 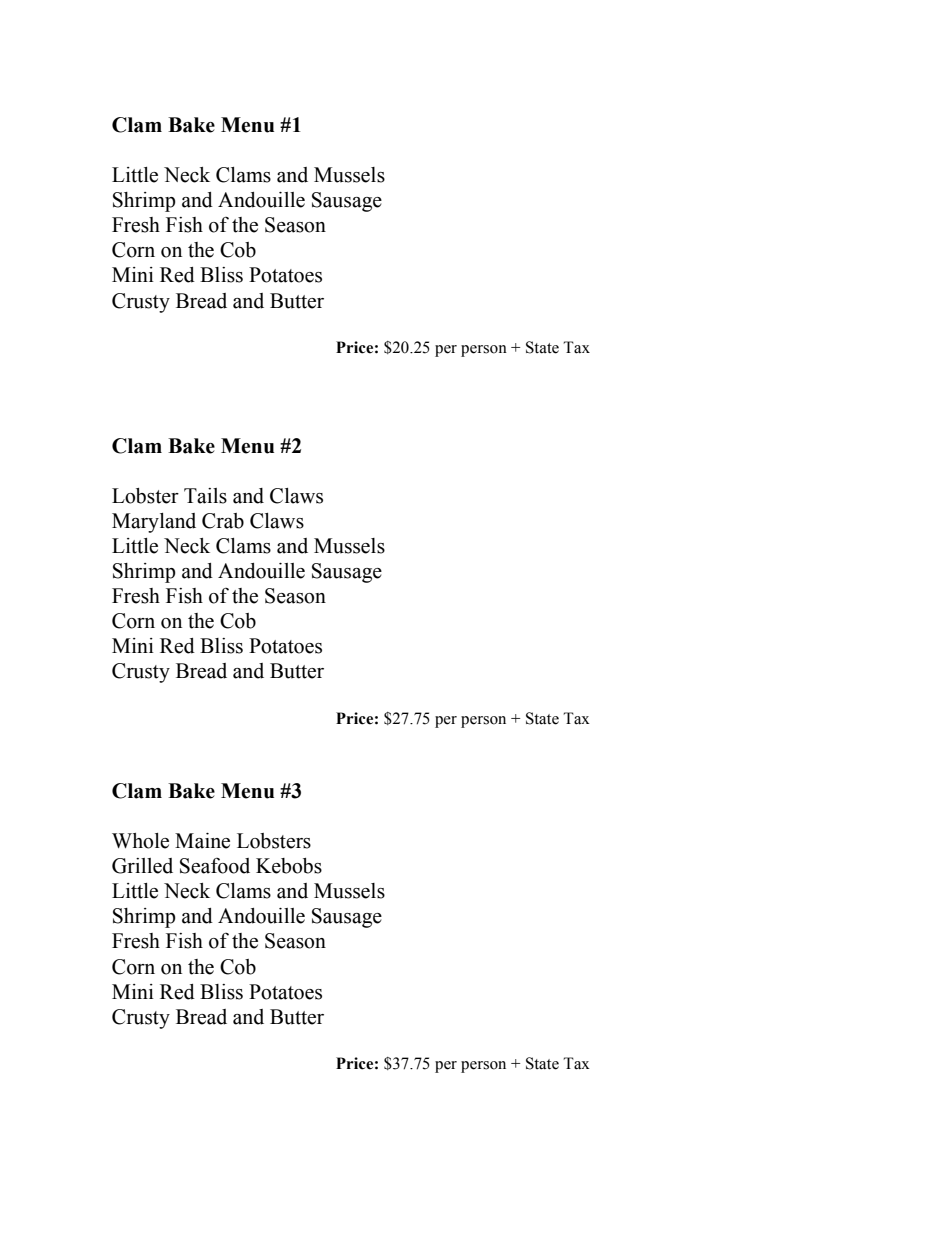 I want to click on Crab, so click(x=223, y=521).
